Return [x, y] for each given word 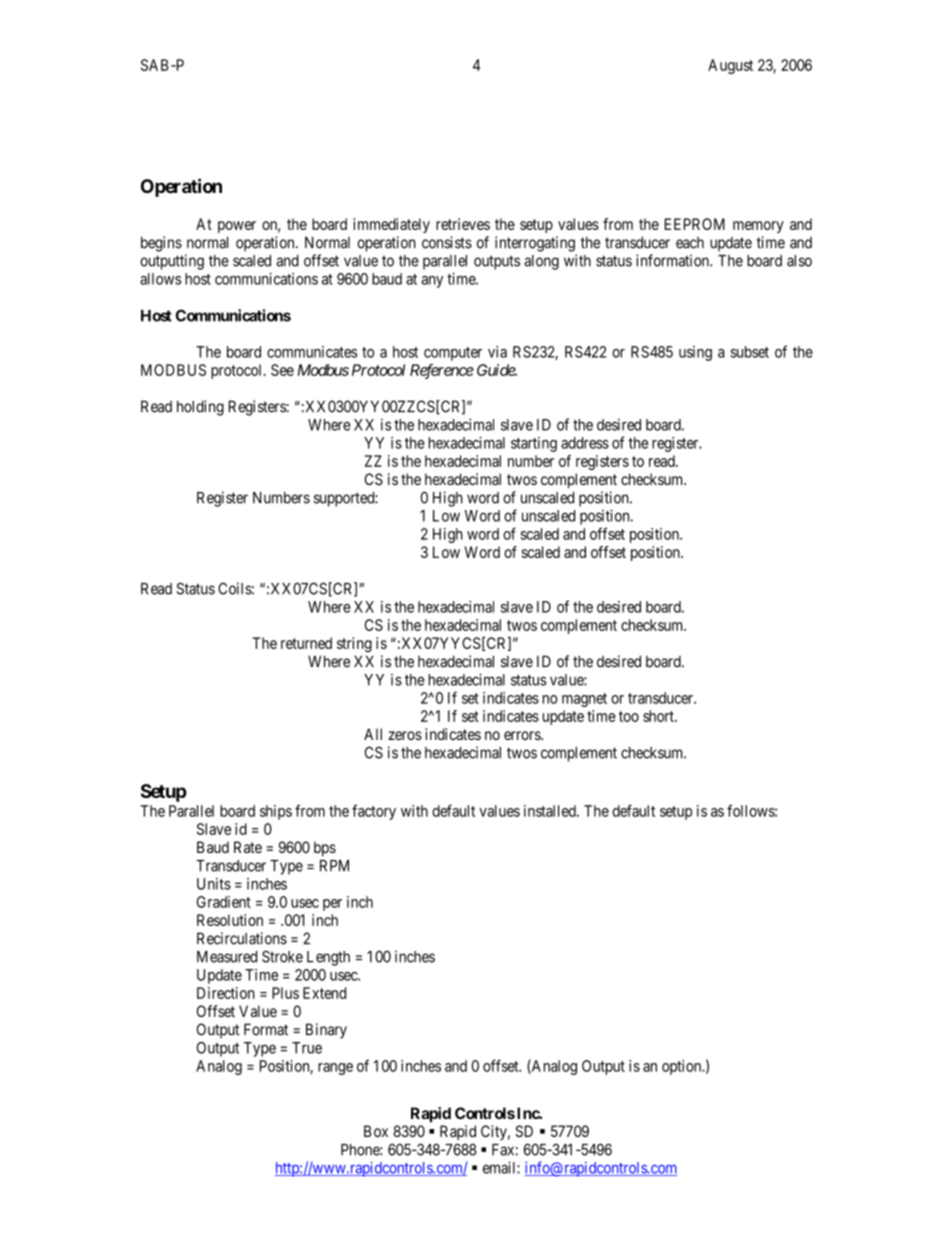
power [237, 227]
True [307, 1048]
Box [376, 1131]
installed [551, 811]
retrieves [463, 224]
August [730, 66]
